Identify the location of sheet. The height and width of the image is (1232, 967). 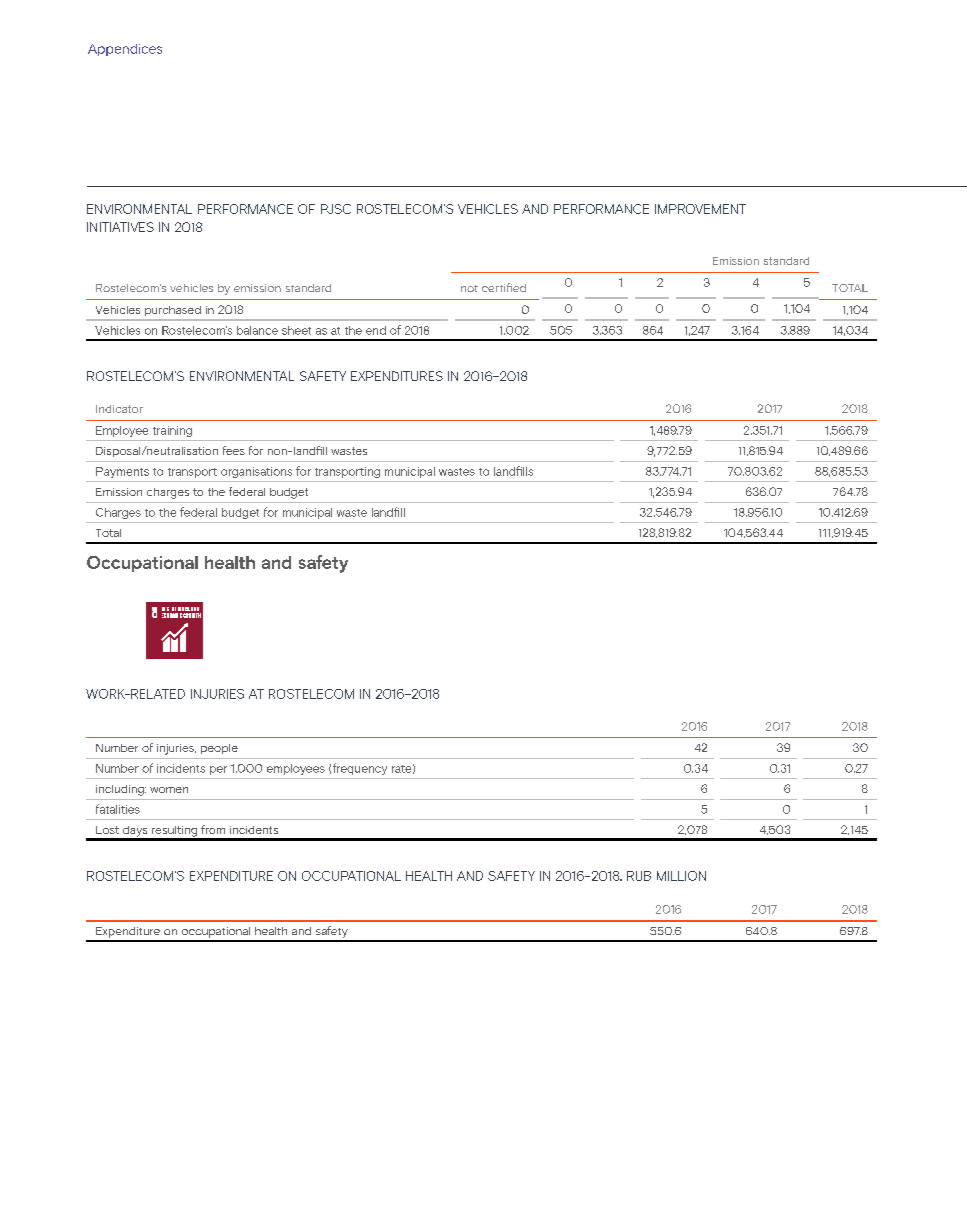
(296, 330).
